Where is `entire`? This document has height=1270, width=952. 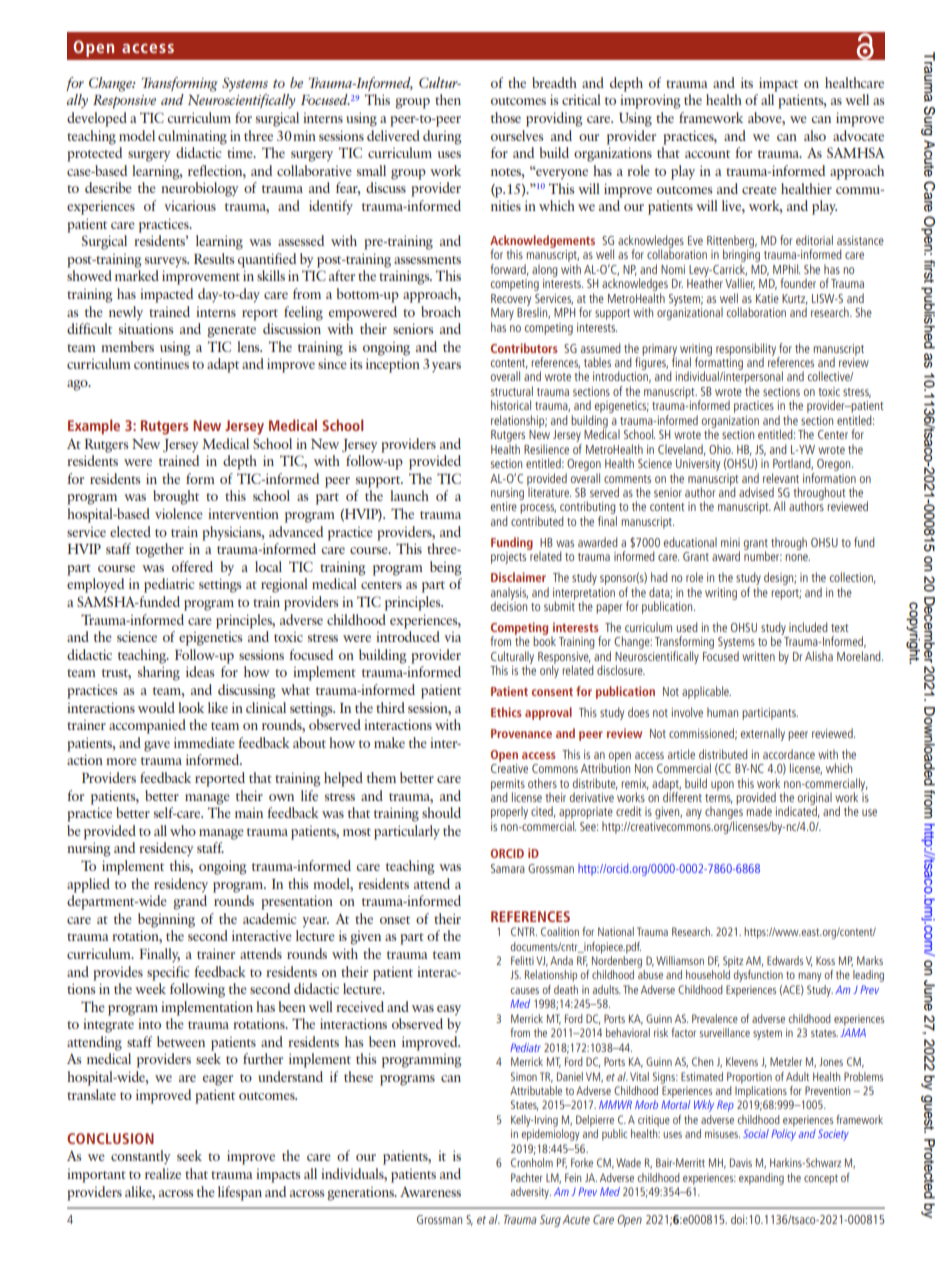 entire is located at coordinates (503, 506).
